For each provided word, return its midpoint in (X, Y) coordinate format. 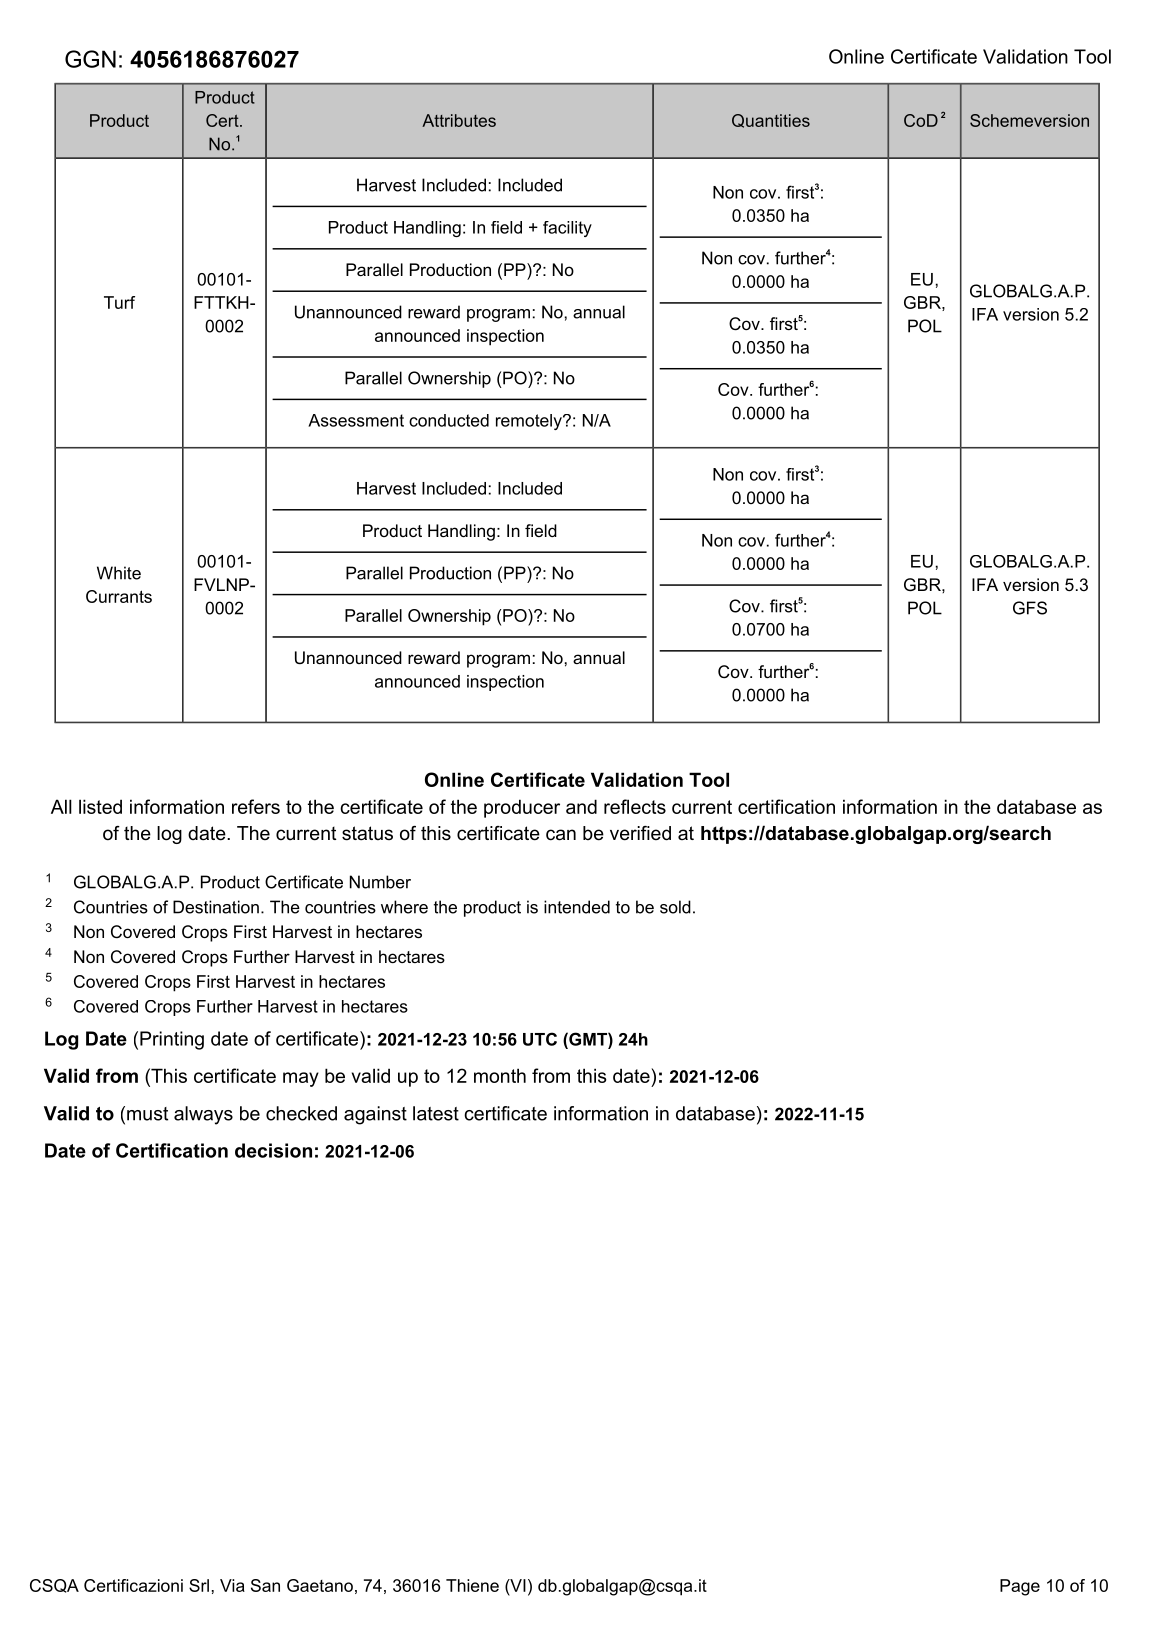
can (561, 835)
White (119, 573)
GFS (1030, 608)
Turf (119, 302)
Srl (199, 1585)
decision (273, 1150)
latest (436, 1113)
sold (675, 907)
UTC (540, 1039)
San (265, 1585)
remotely (530, 422)
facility (567, 229)
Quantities (771, 121)
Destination (216, 907)
